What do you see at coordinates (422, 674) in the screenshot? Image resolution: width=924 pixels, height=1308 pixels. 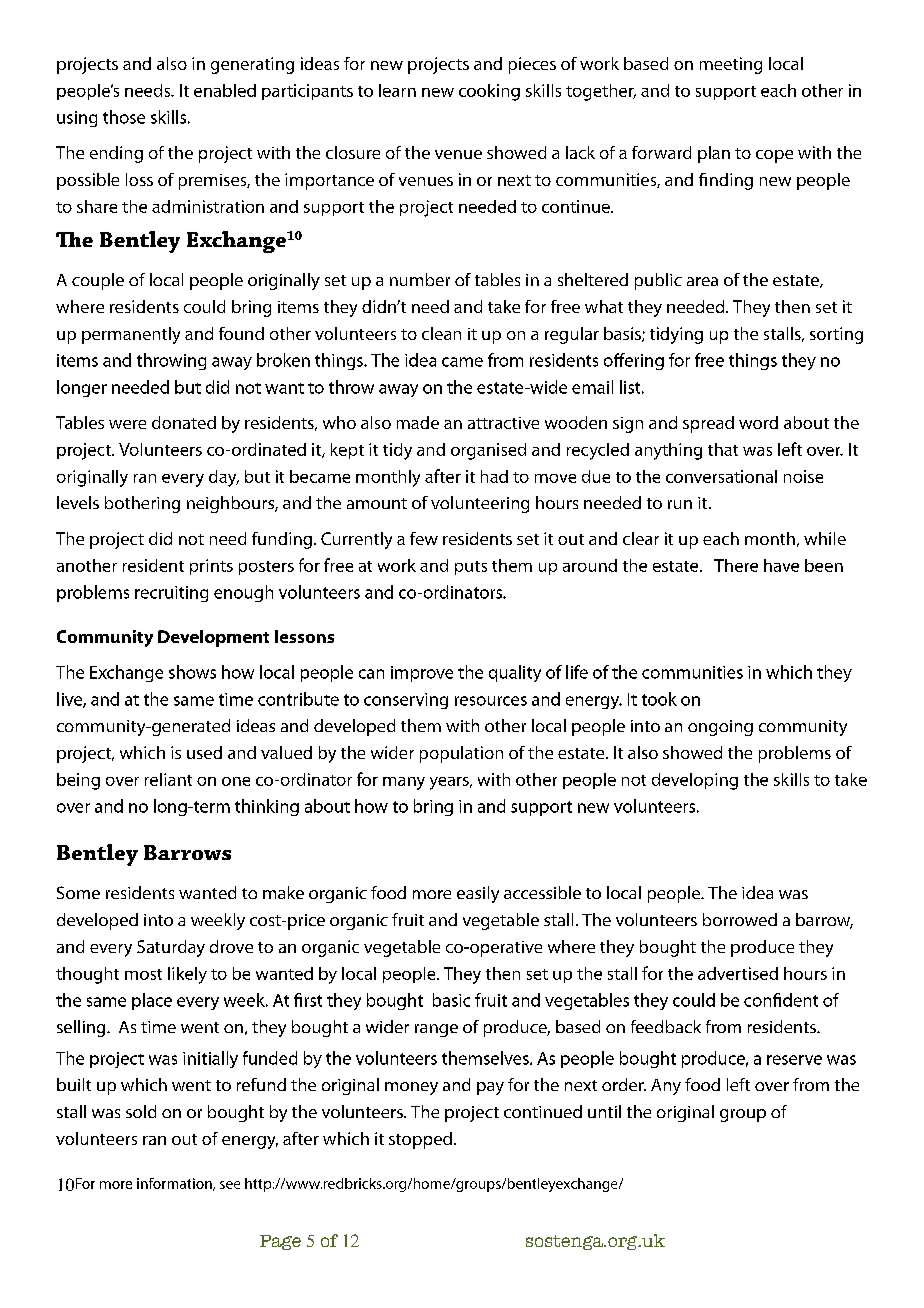 I see `improve` at bounding box center [422, 674].
